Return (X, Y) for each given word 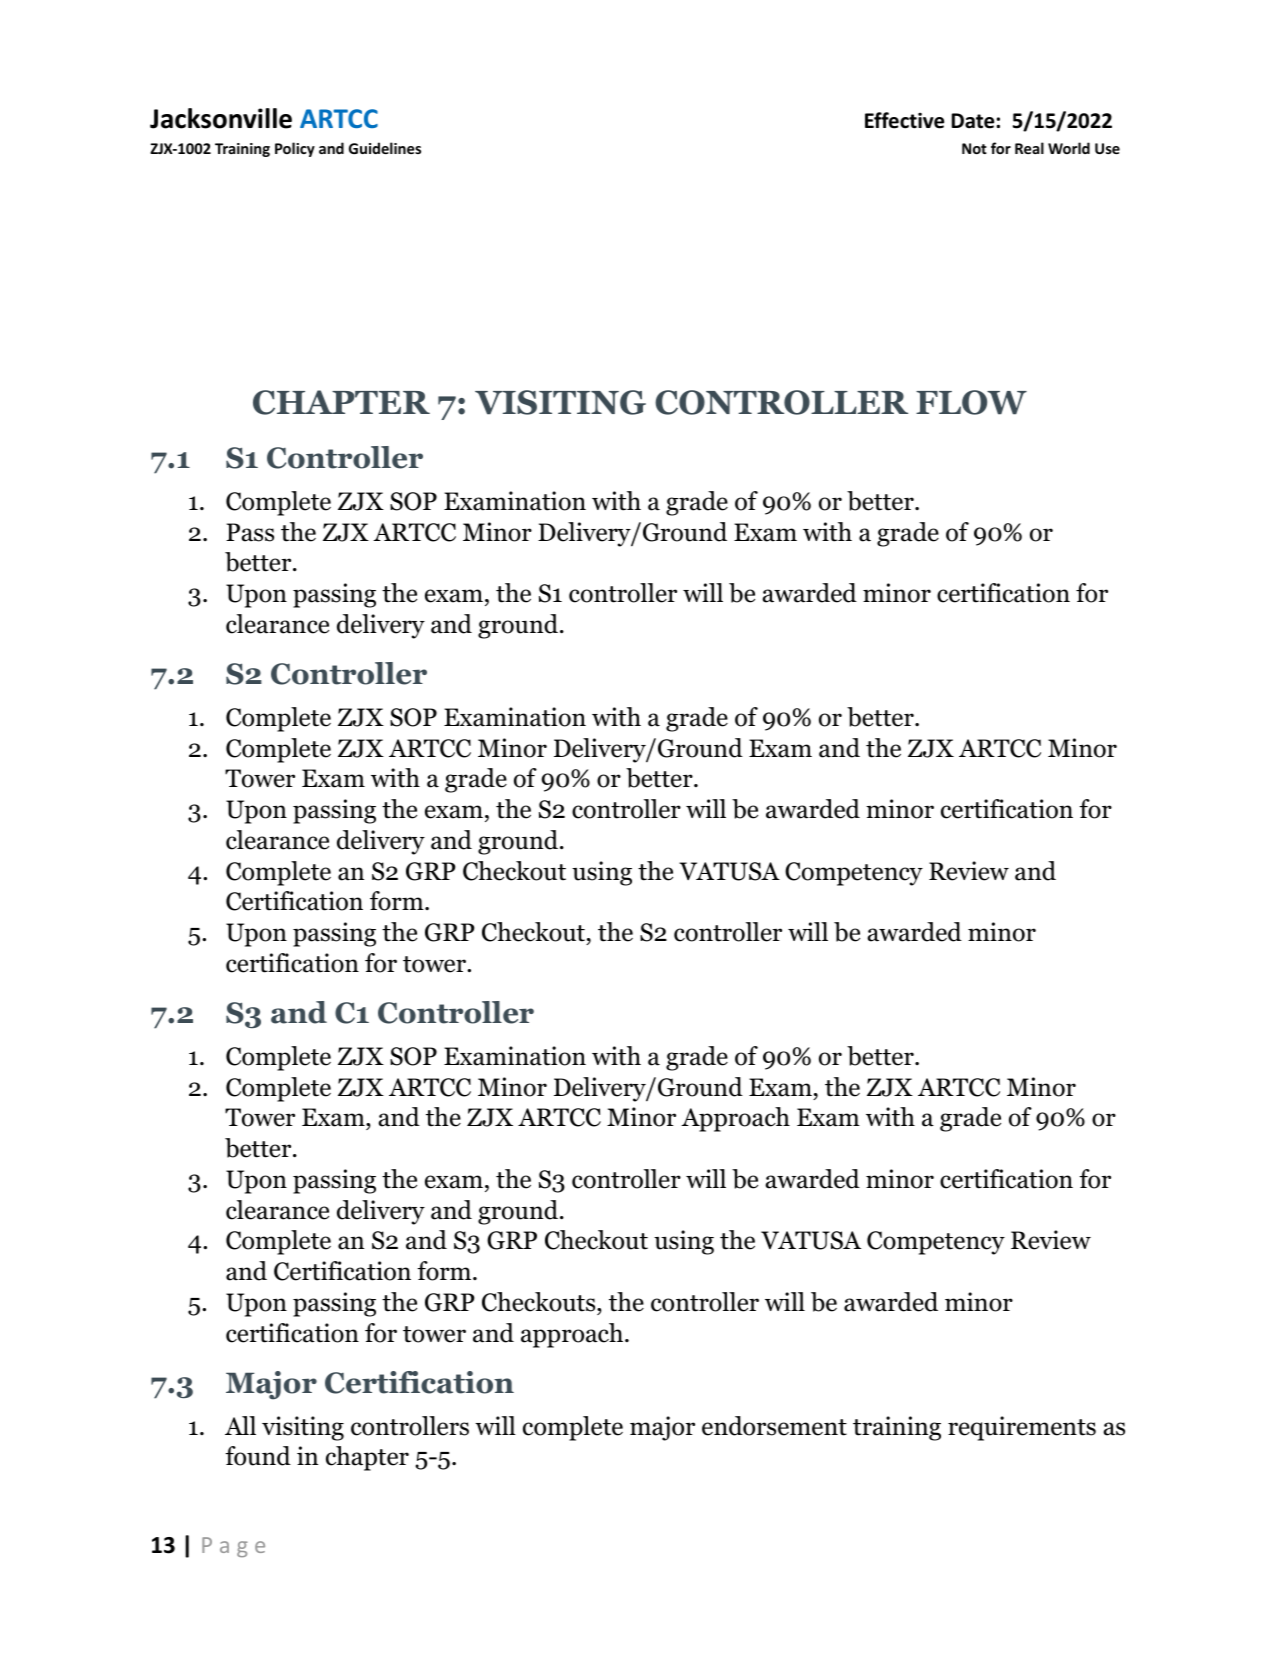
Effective (904, 120)
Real (1029, 148)
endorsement (774, 1426)
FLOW (971, 402)
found (258, 1456)
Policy (295, 149)
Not (974, 148)
